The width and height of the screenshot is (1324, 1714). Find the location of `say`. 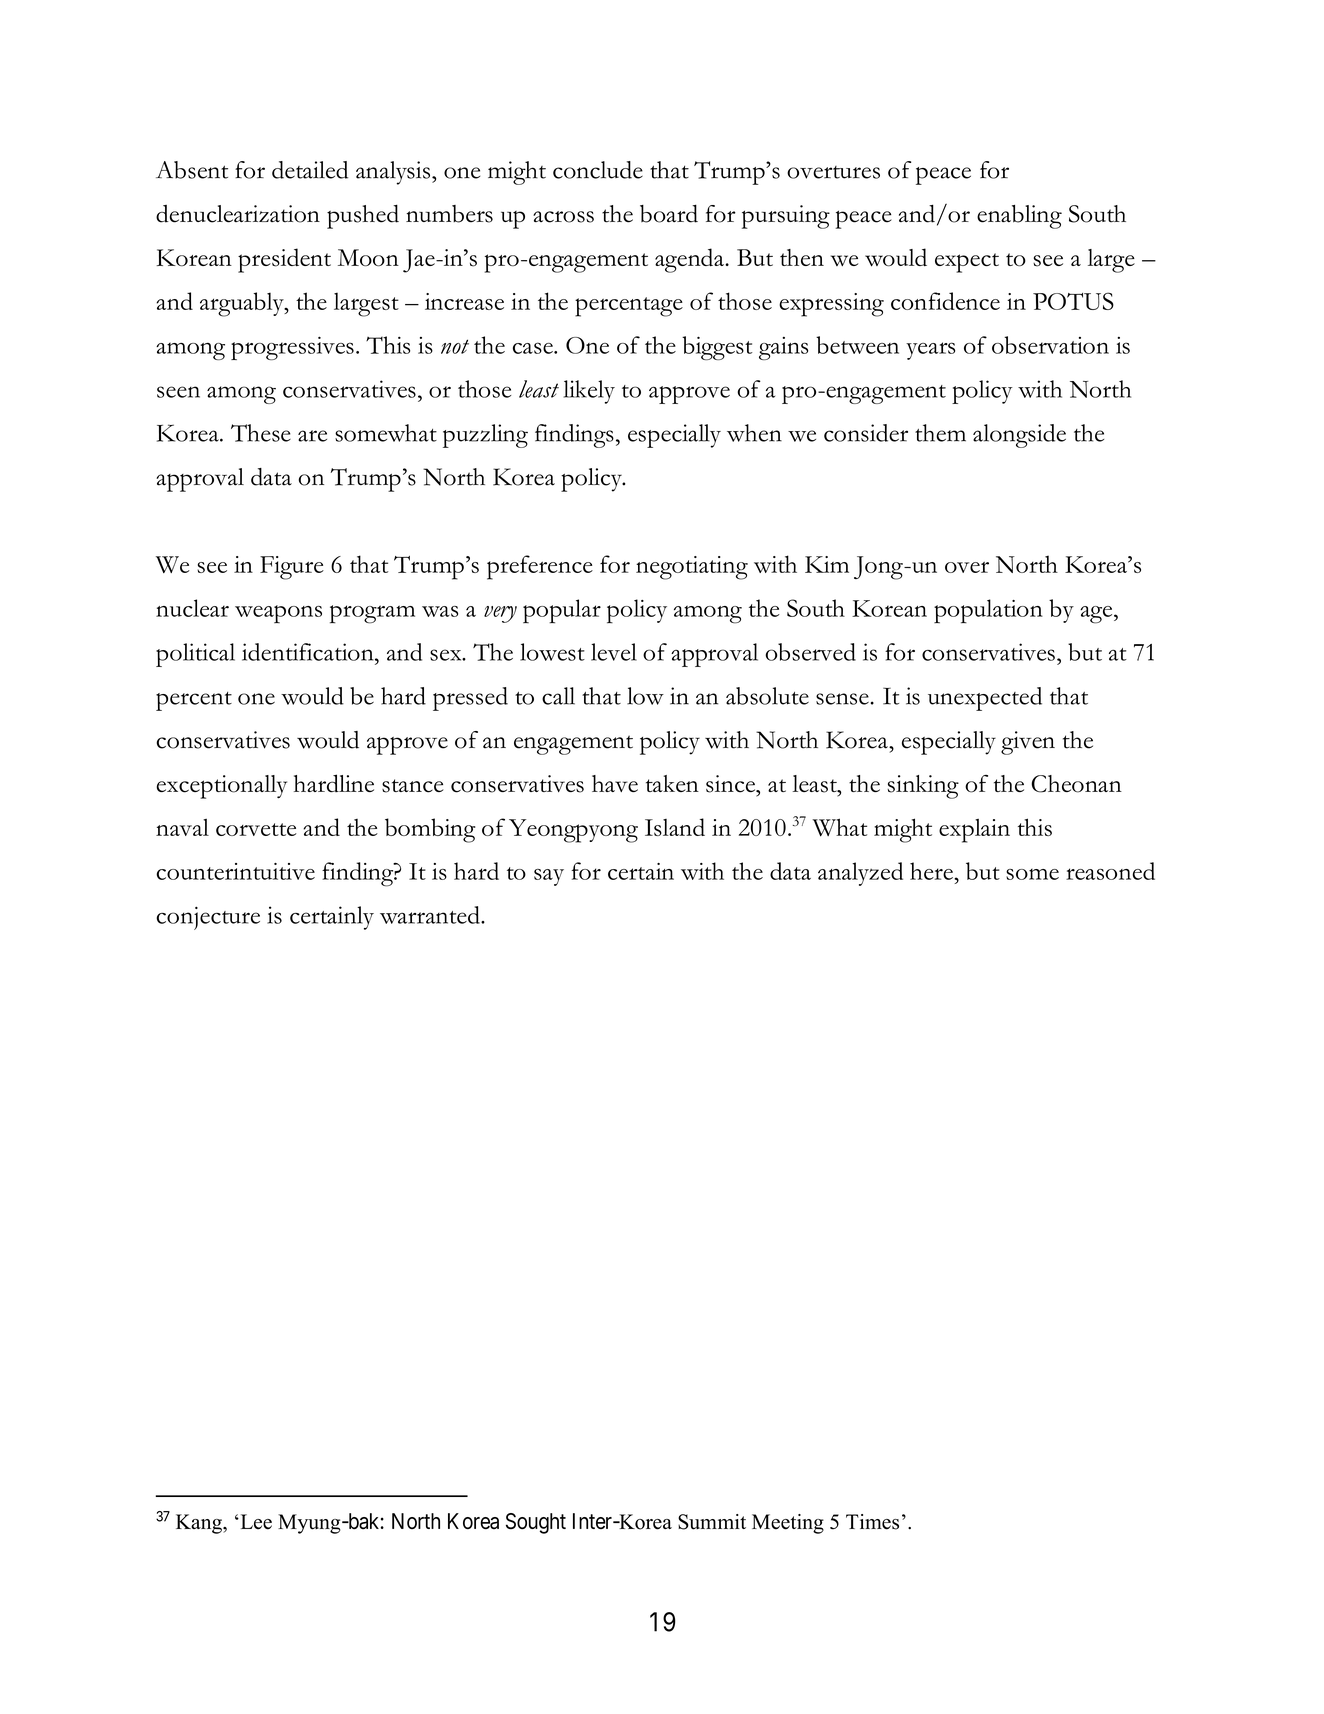

say is located at coordinates (549, 877).
